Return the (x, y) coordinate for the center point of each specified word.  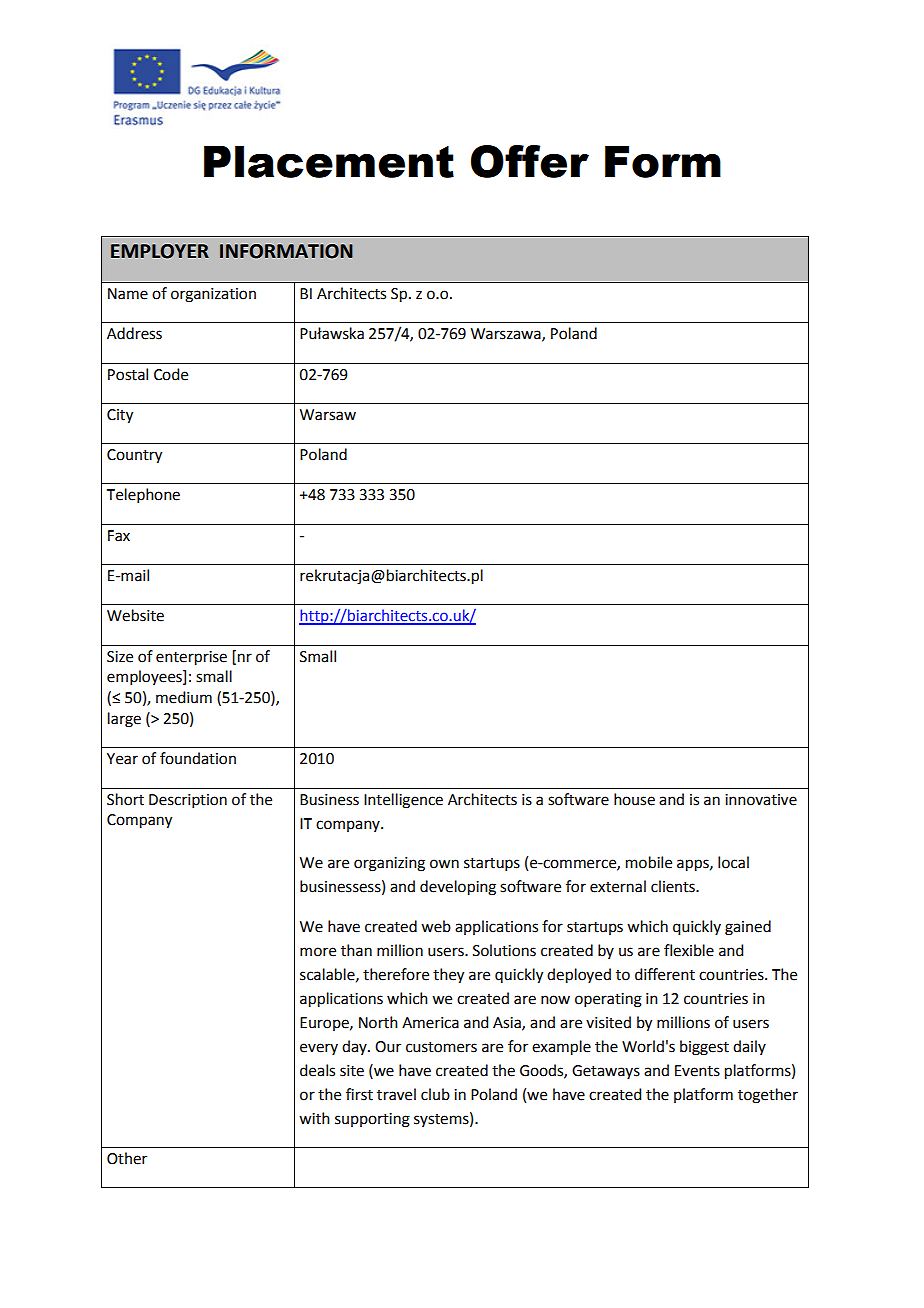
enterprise (191, 658)
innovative (761, 800)
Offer (530, 161)
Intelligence (403, 801)
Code (171, 374)
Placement (329, 161)
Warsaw (328, 415)
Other (127, 1158)
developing (458, 888)
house (634, 799)
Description (188, 801)
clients (674, 886)
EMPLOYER (160, 251)
